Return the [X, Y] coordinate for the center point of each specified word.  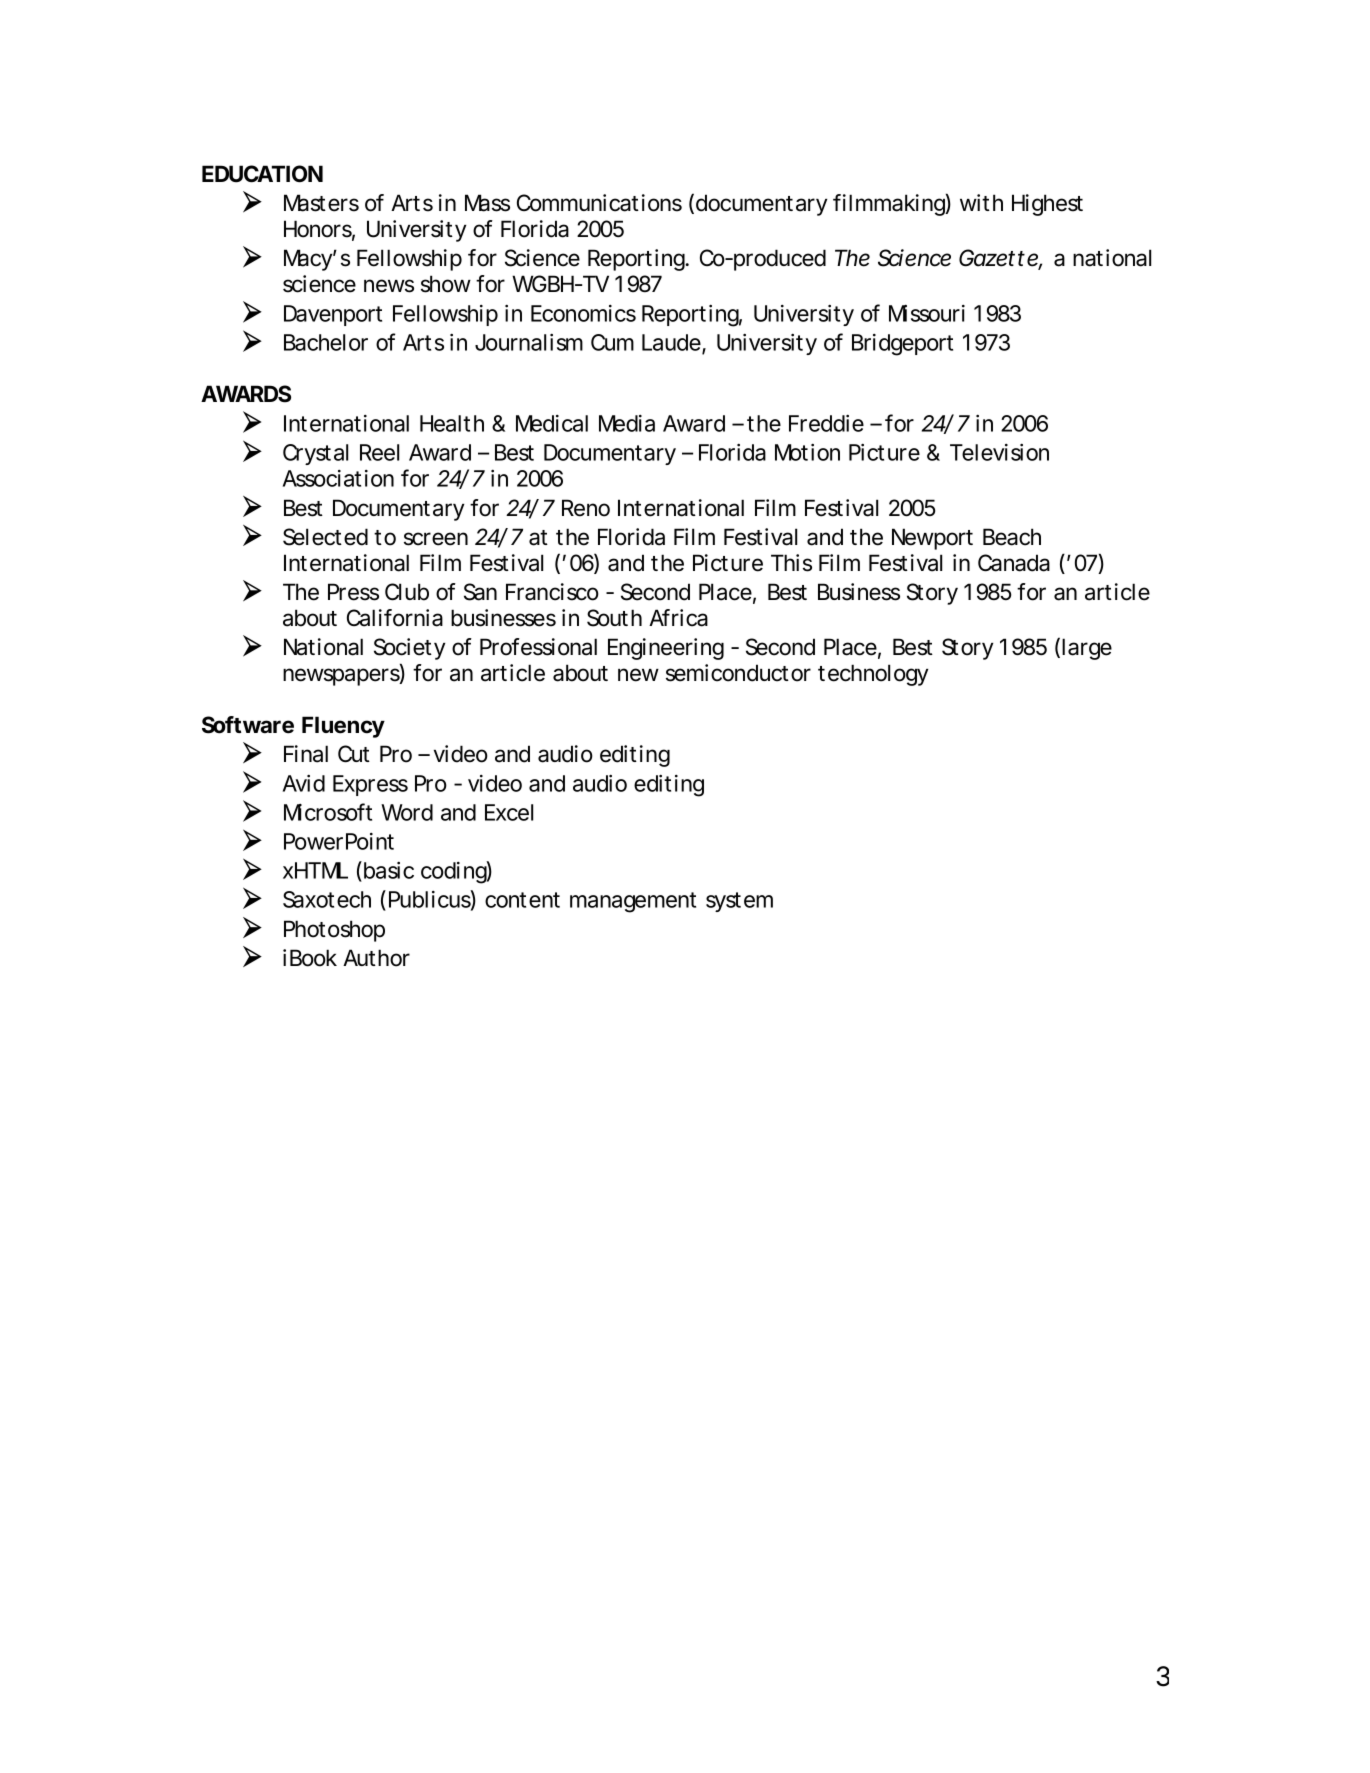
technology [873, 675]
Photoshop [334, 931]
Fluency [343, 727]
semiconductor [738, 673]
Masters [321, 203]
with [981, 202]
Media [627, 423]
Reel [379, 452]
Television [999, 452]
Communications [599, 203]
